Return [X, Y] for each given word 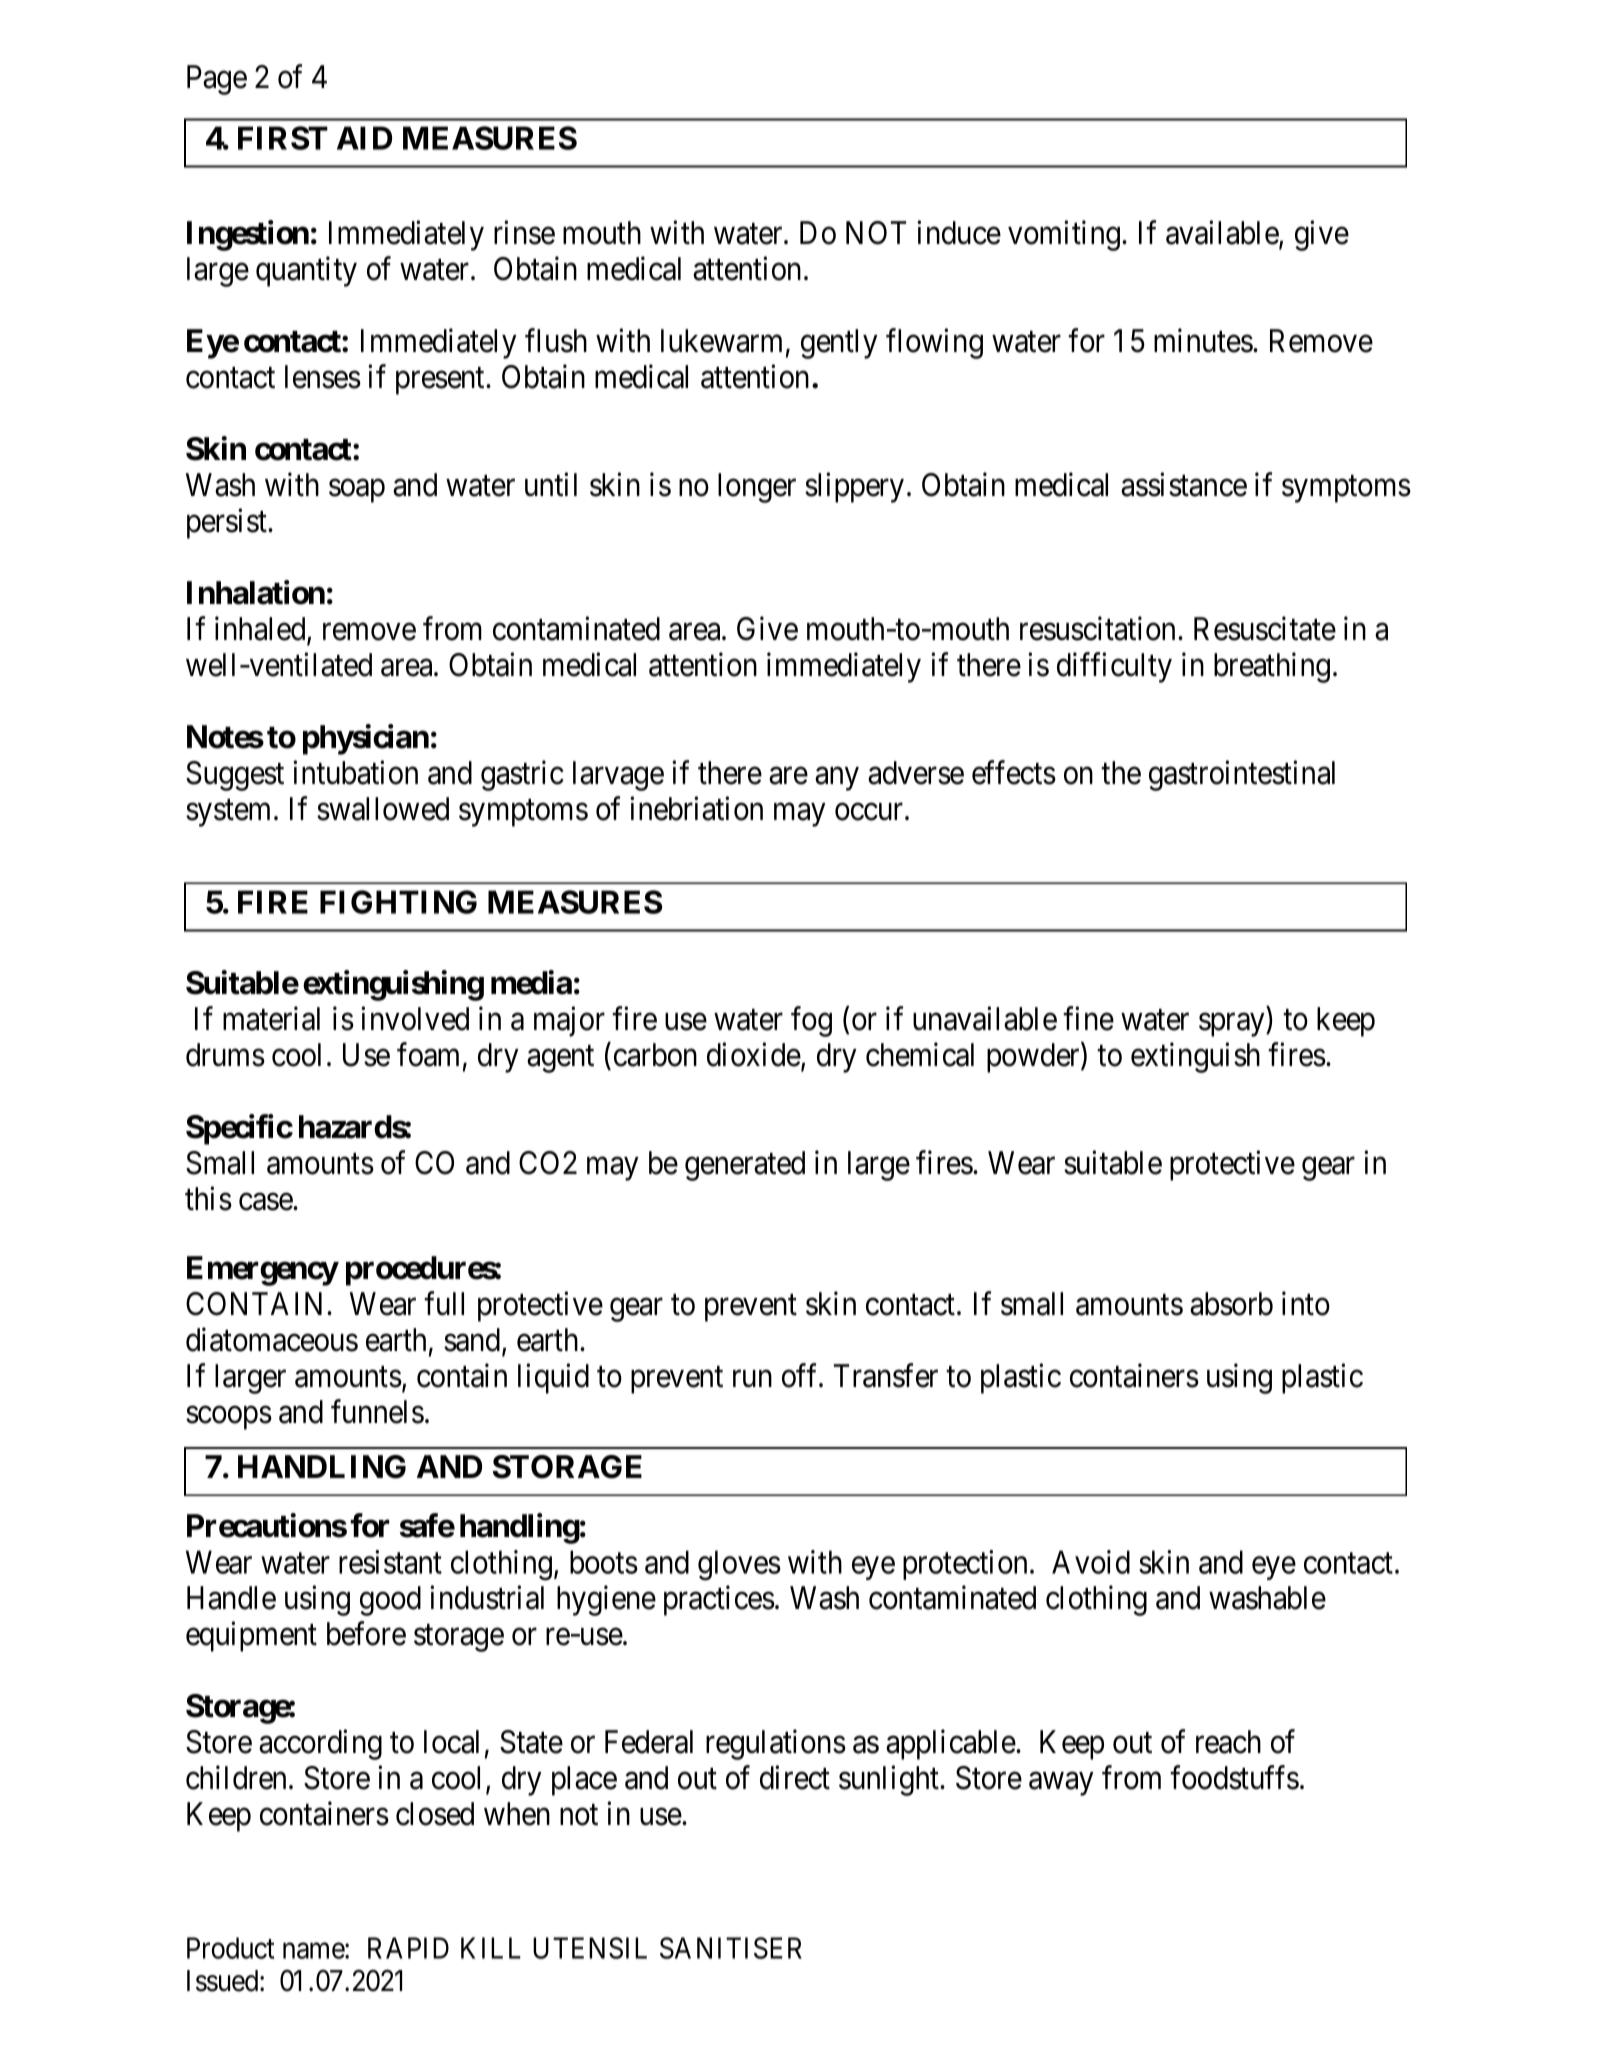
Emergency [262, 1271]
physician [366, 739]
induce [959, 232]
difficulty [1114, 667]
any [837, 779]
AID [364, 138]
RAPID [408, 1948]
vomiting [1064, 235]
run [752, 1378]
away [1061, 1784]
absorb [1231, 1304]
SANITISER [731, 1948]
